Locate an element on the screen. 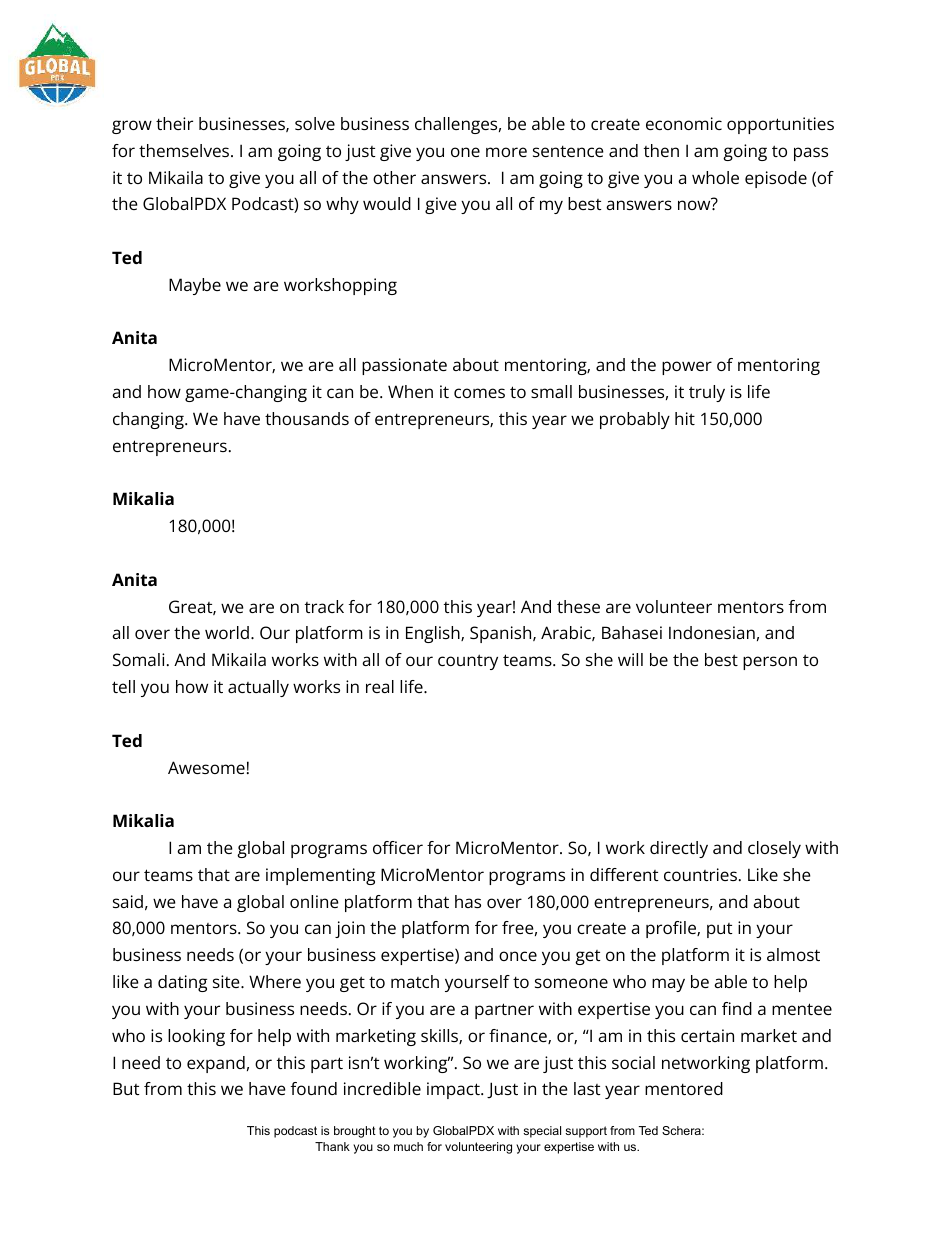  whole is located at coordinates (715, 177).
